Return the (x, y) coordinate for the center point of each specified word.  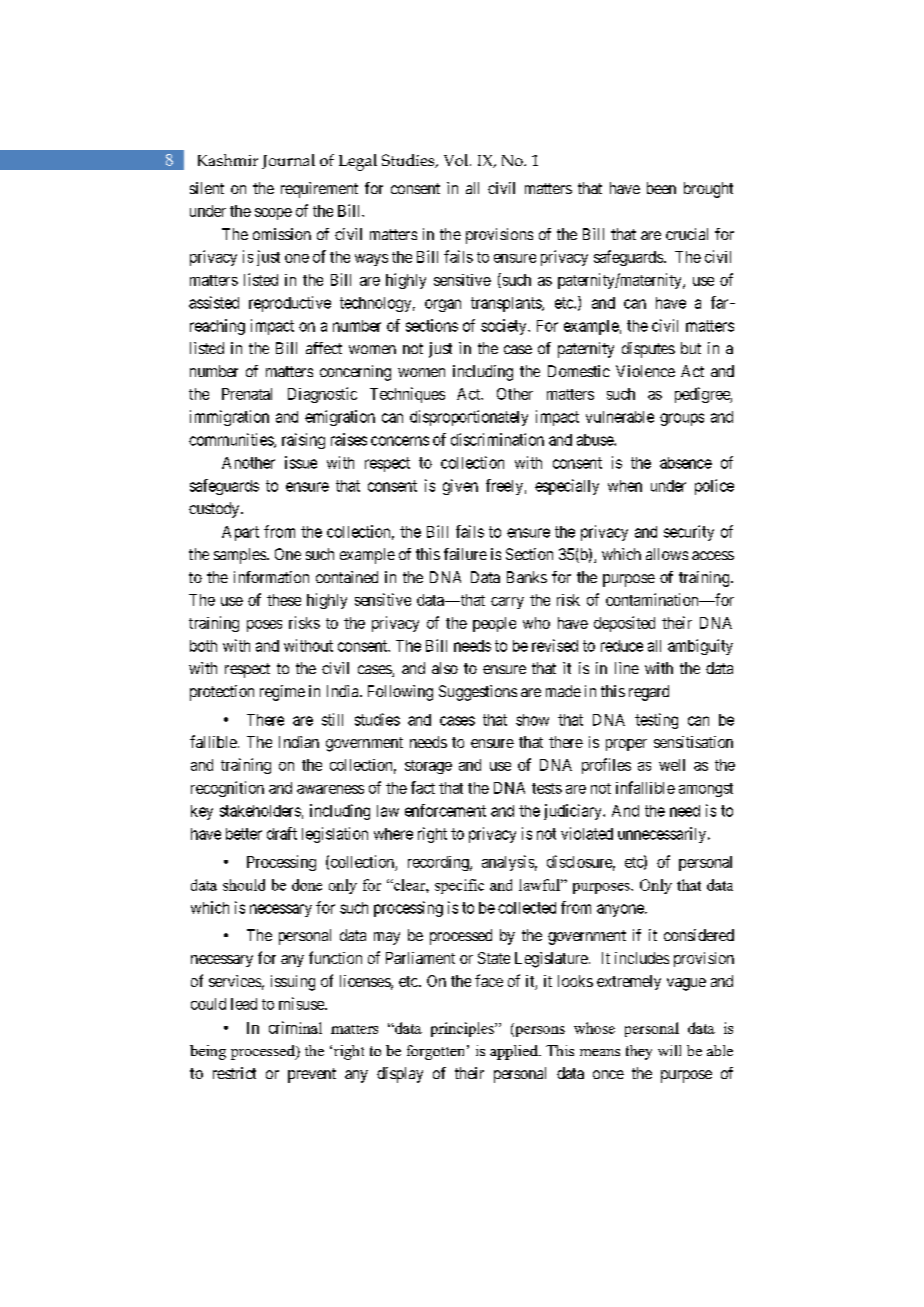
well (672, 765)
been (661, 188)
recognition (227, 789)
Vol (457, 160)
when (625, 486)
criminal (295, 1027)
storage (428, 767)
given (460, 487)
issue (301, 462)
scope (273, 214)
